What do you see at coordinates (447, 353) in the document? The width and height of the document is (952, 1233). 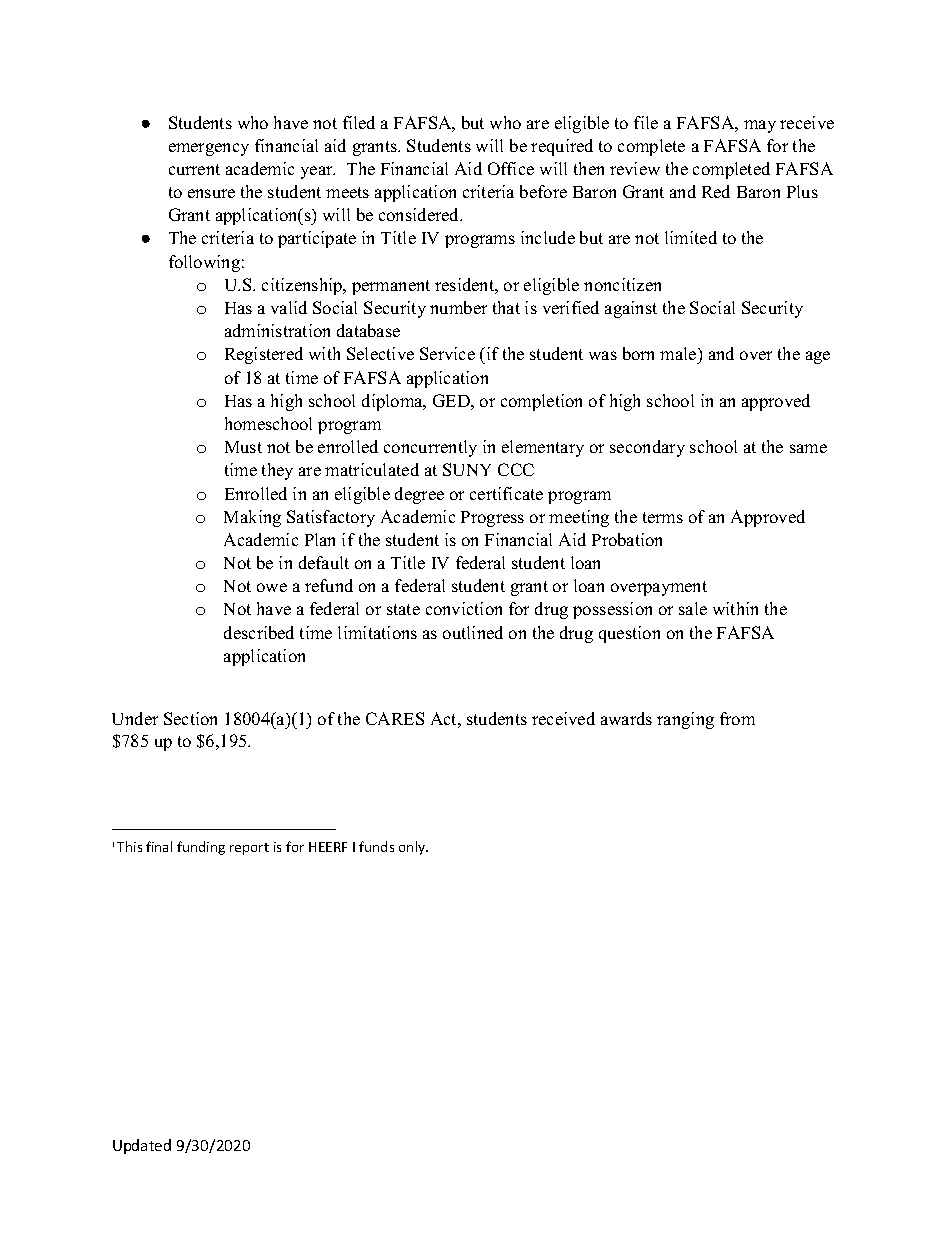 I see `Service` at bounding box center [447, 353].
